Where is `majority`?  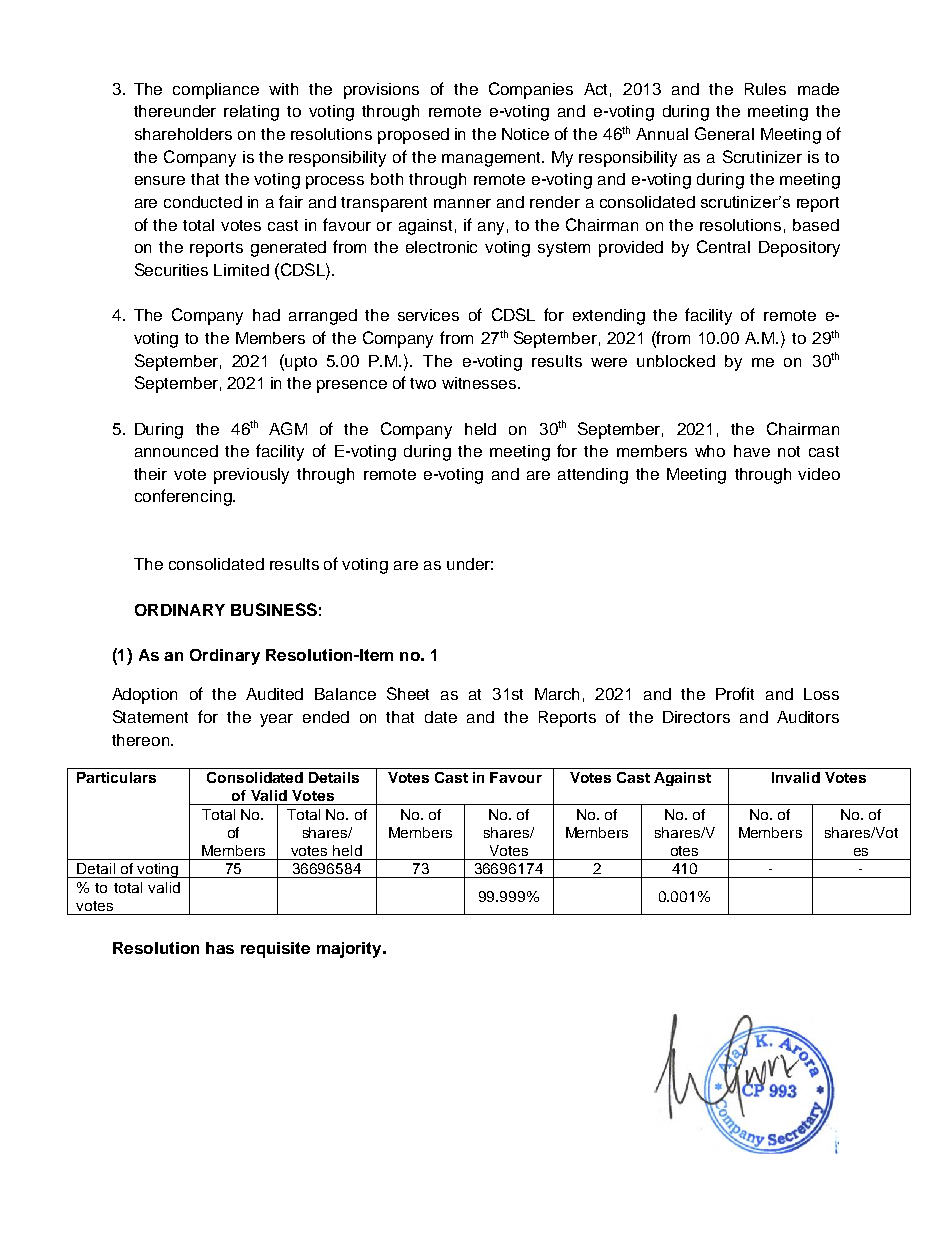 majority is located at coordinates (350, 950).
